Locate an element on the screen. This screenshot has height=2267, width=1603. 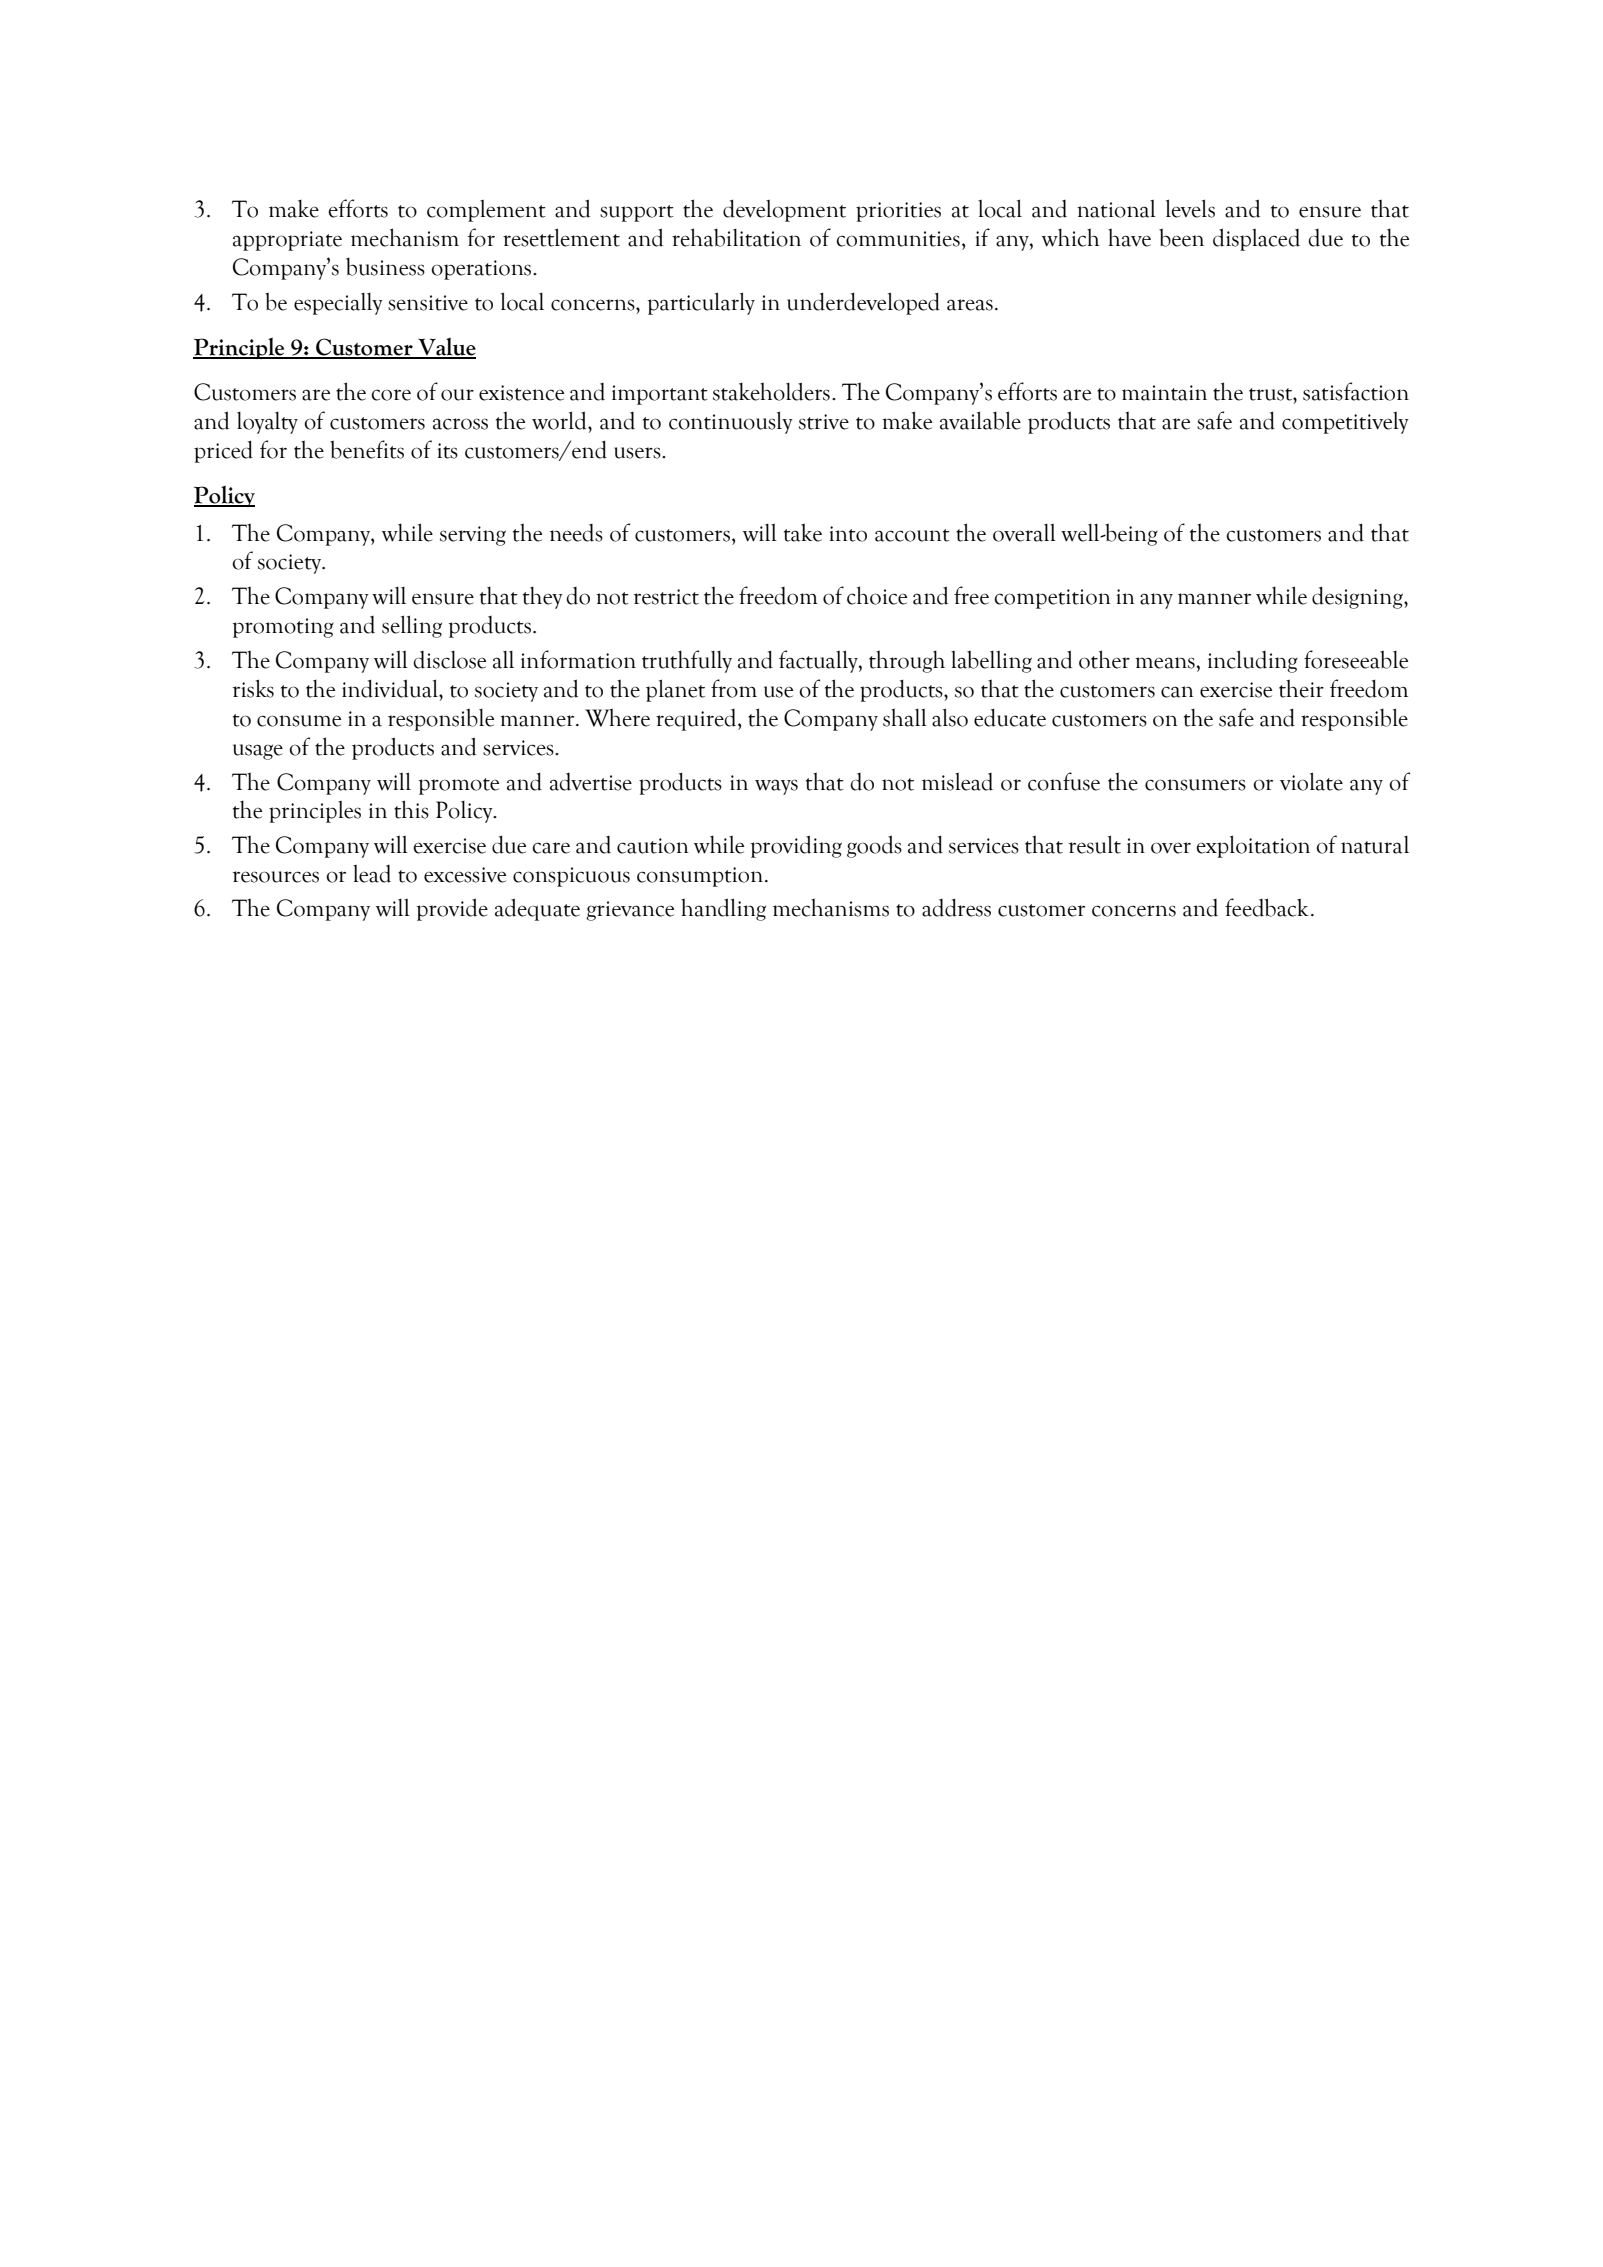
displaced is located at coordinates (1256, 239).
